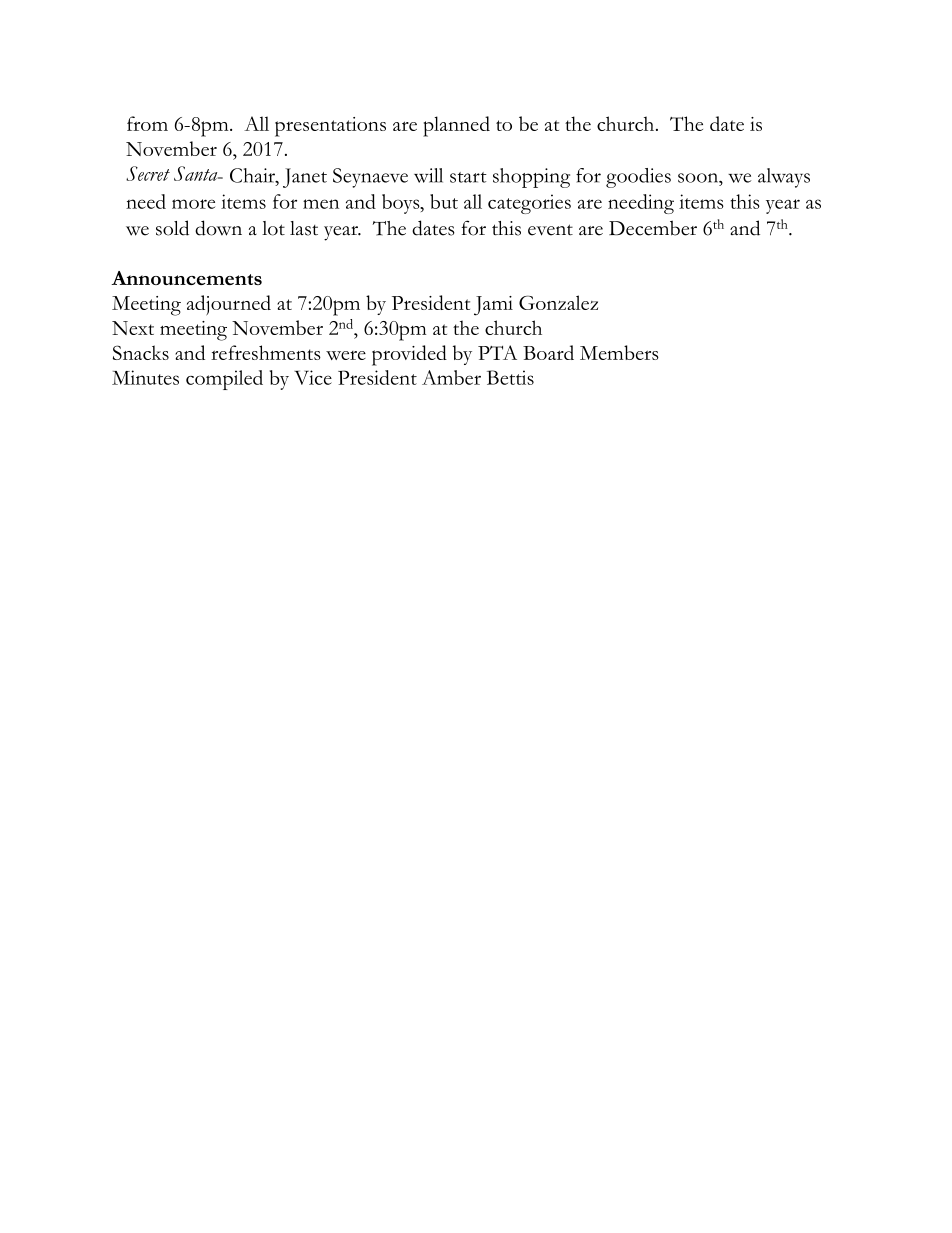 This image has height=1233, width=952. Describe the element at coordinates (451, 377) in the image. I see `Amber` at that location.
